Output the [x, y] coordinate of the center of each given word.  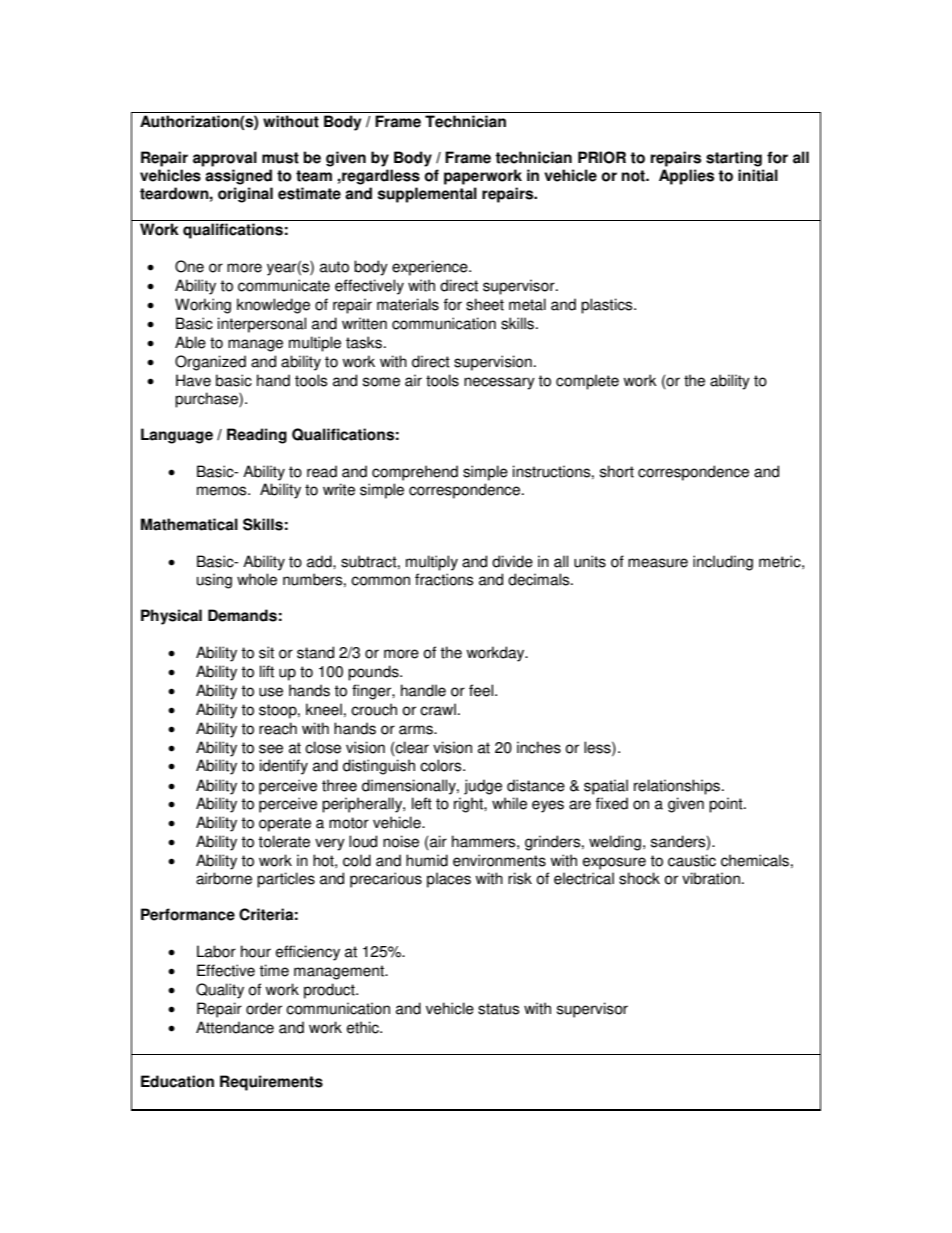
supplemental [427, 195]
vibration [711, 878]
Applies [686, 177]
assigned [238, 177]
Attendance [235, 1027]
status [498, 1009]
